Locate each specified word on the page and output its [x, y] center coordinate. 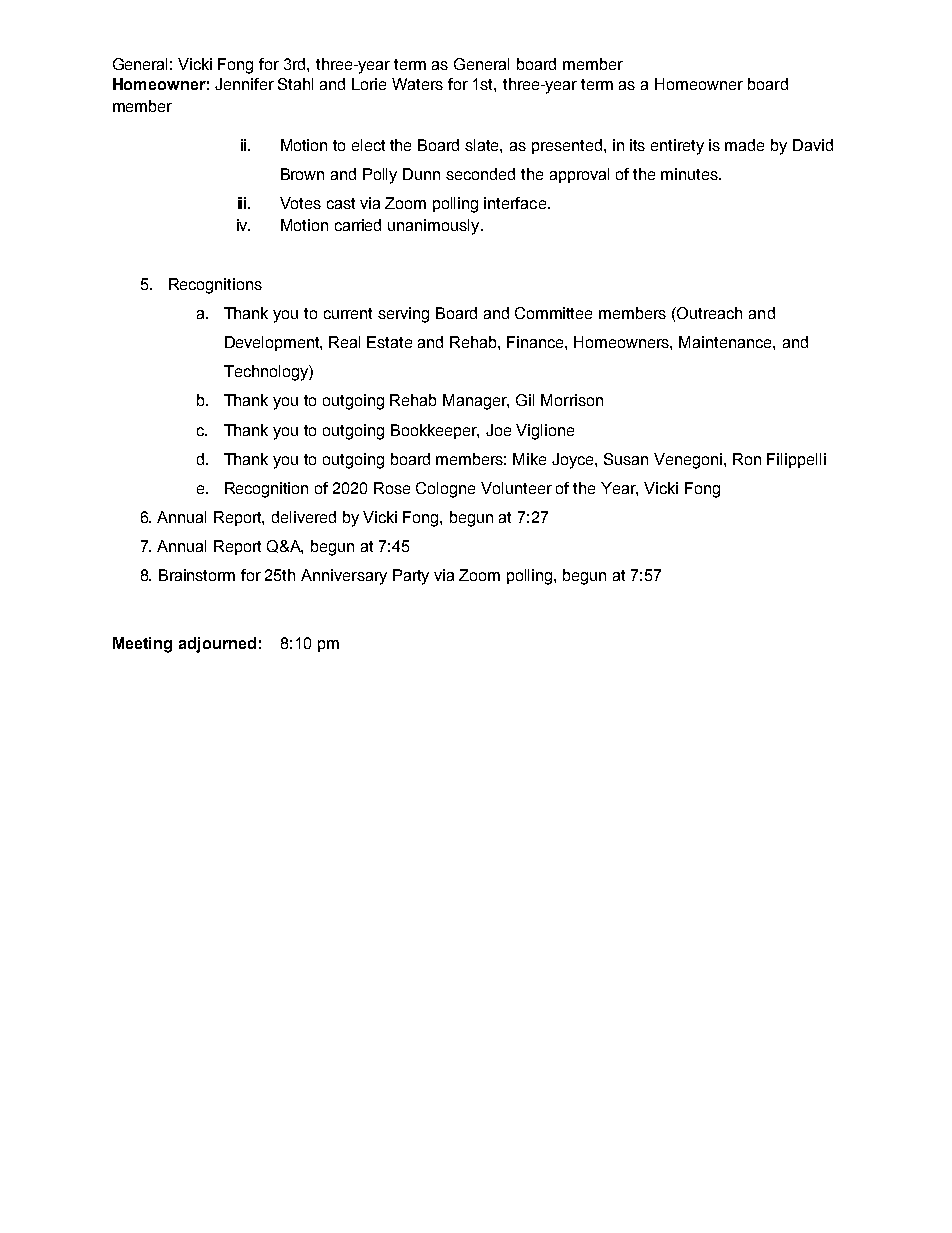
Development [273, 343]
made [744, 145]
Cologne [445, 490]
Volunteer [516, 488]
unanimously [435, 227]
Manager [476, 402]
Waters [417, 84]
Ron [747, 459]
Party [411, 577]
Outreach [708, 313]
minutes [690, 174]
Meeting [142, 645]
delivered [304, 517]
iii [243, 203]
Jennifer [244, 84]
